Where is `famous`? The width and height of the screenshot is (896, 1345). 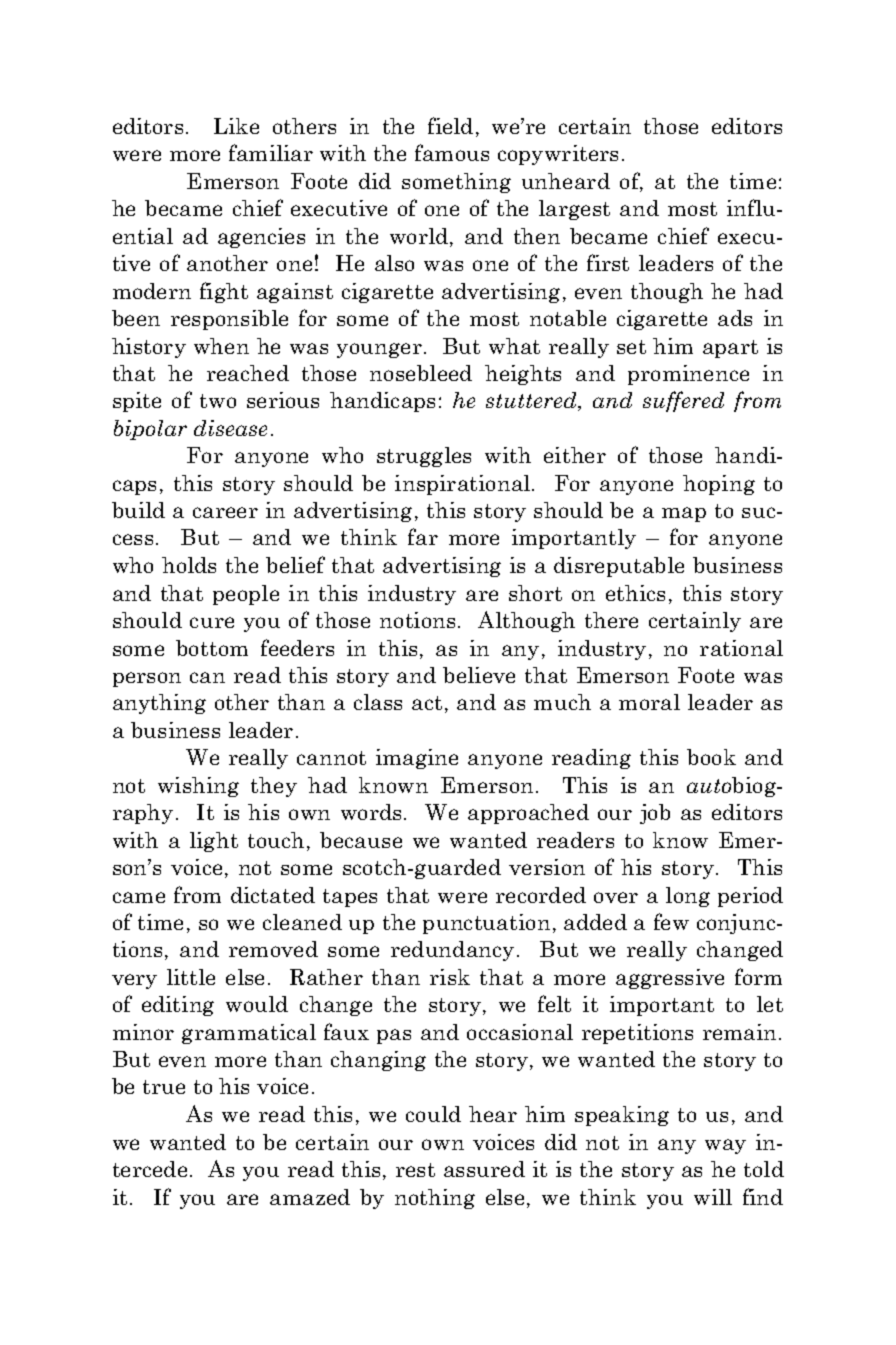
famous is located at coordinates (452, 152).
